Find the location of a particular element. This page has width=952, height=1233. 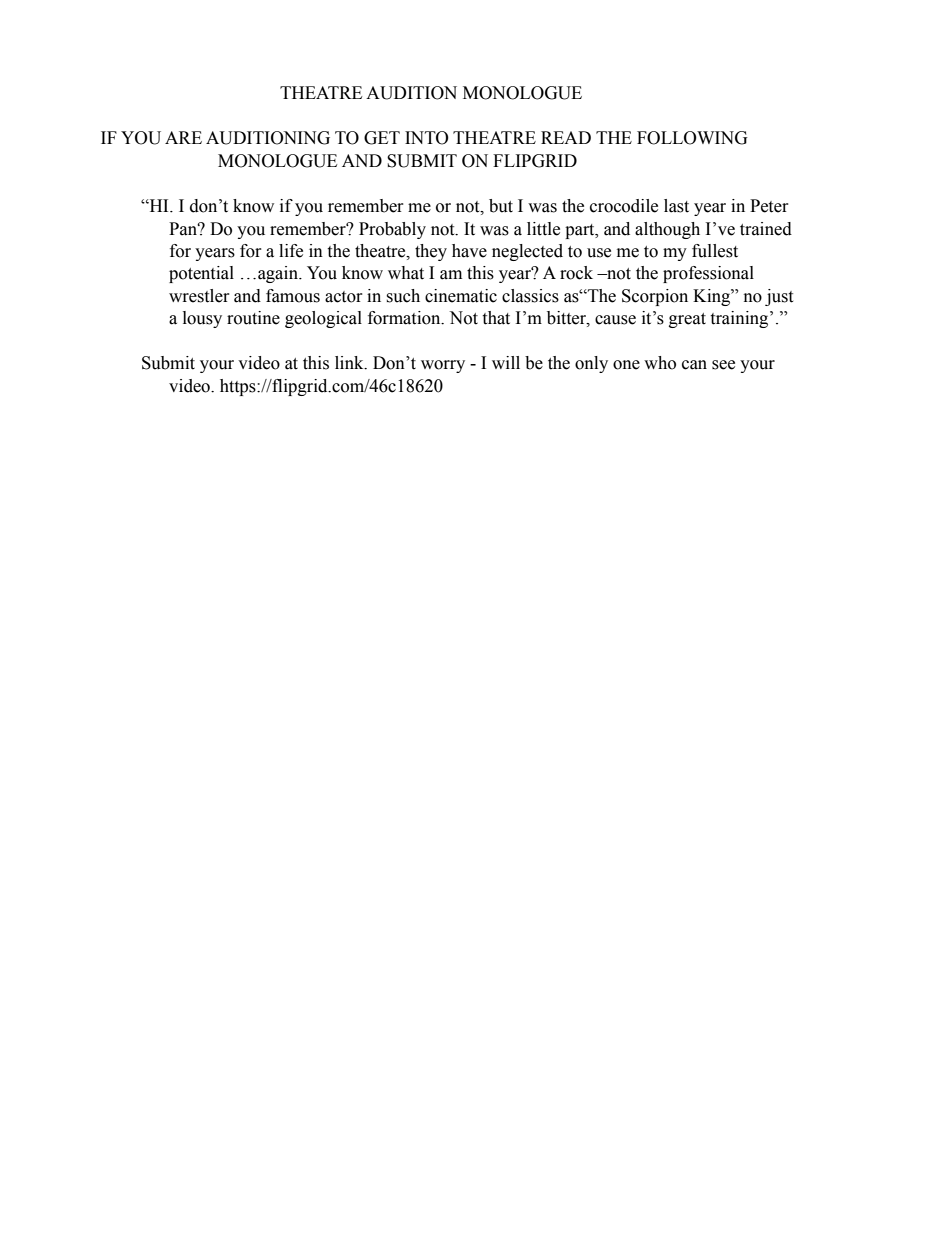

will is located at coordinates (506, 362).
